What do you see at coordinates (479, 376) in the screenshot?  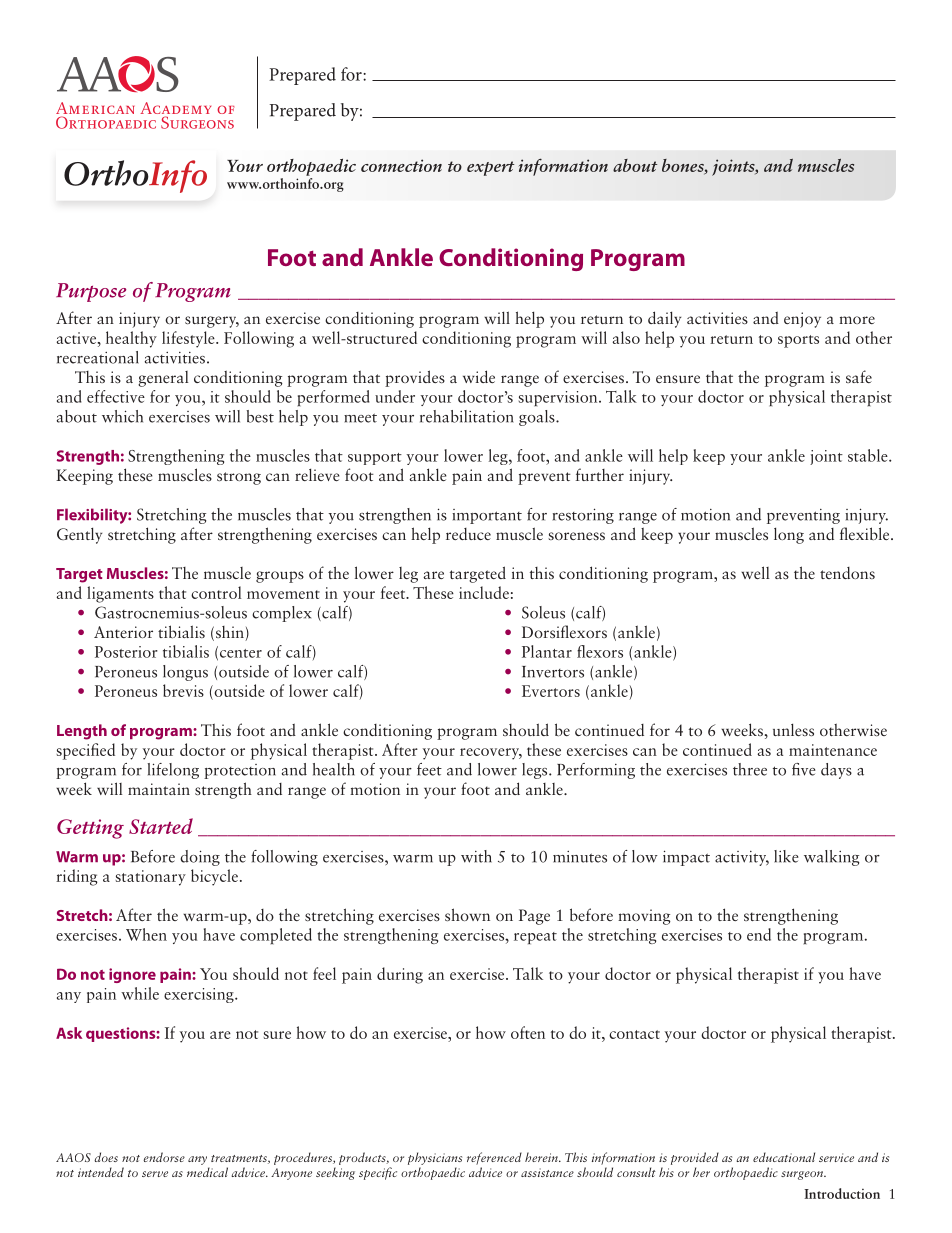 I see `wide` at bounding box center [479, 376].
